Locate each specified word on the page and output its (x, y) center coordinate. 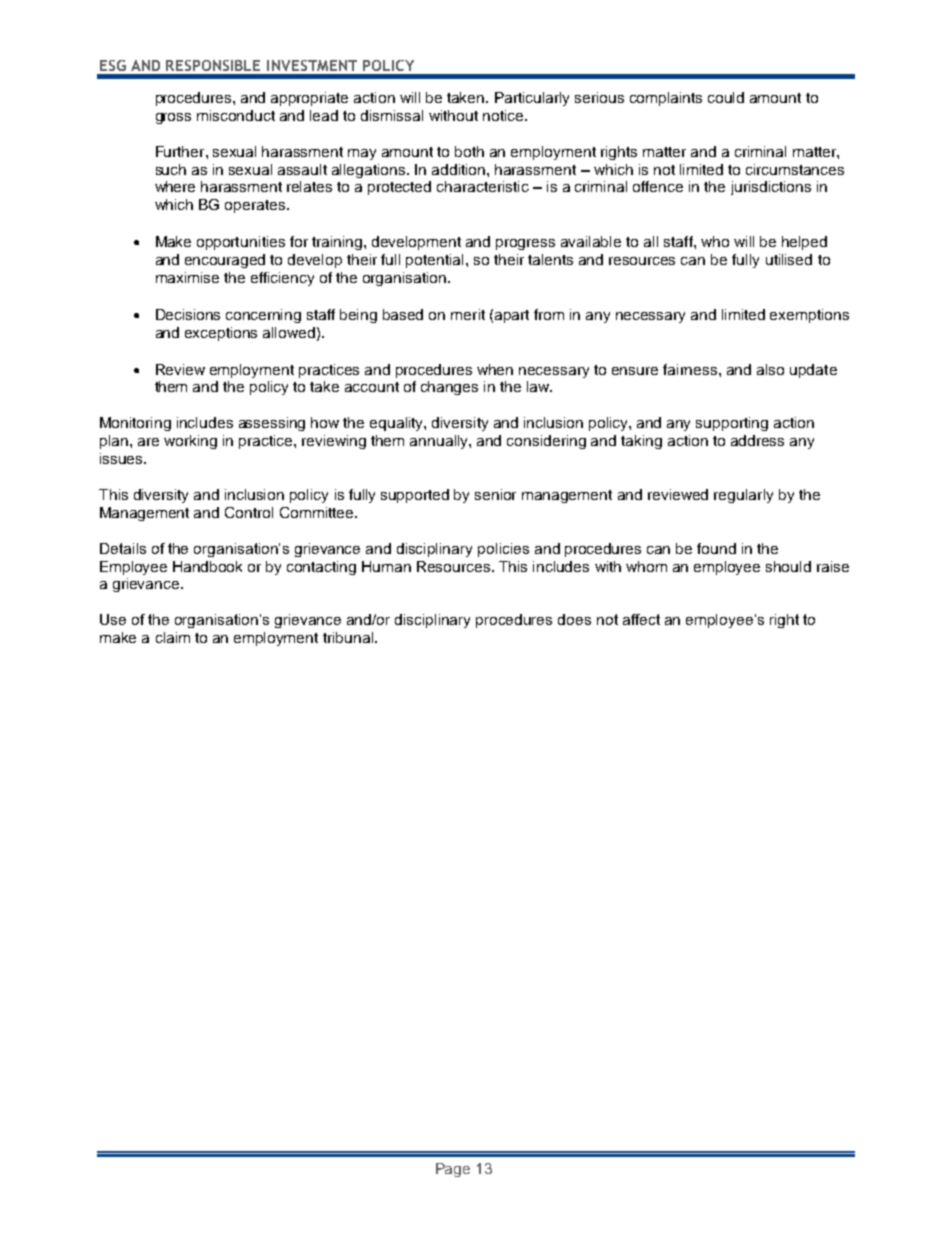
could (726, 97)
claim (173, 637)
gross (173, 118)
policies (503, 550)
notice (504, 115)
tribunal (349, 637)
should (788, 566)
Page (453, 1170)
